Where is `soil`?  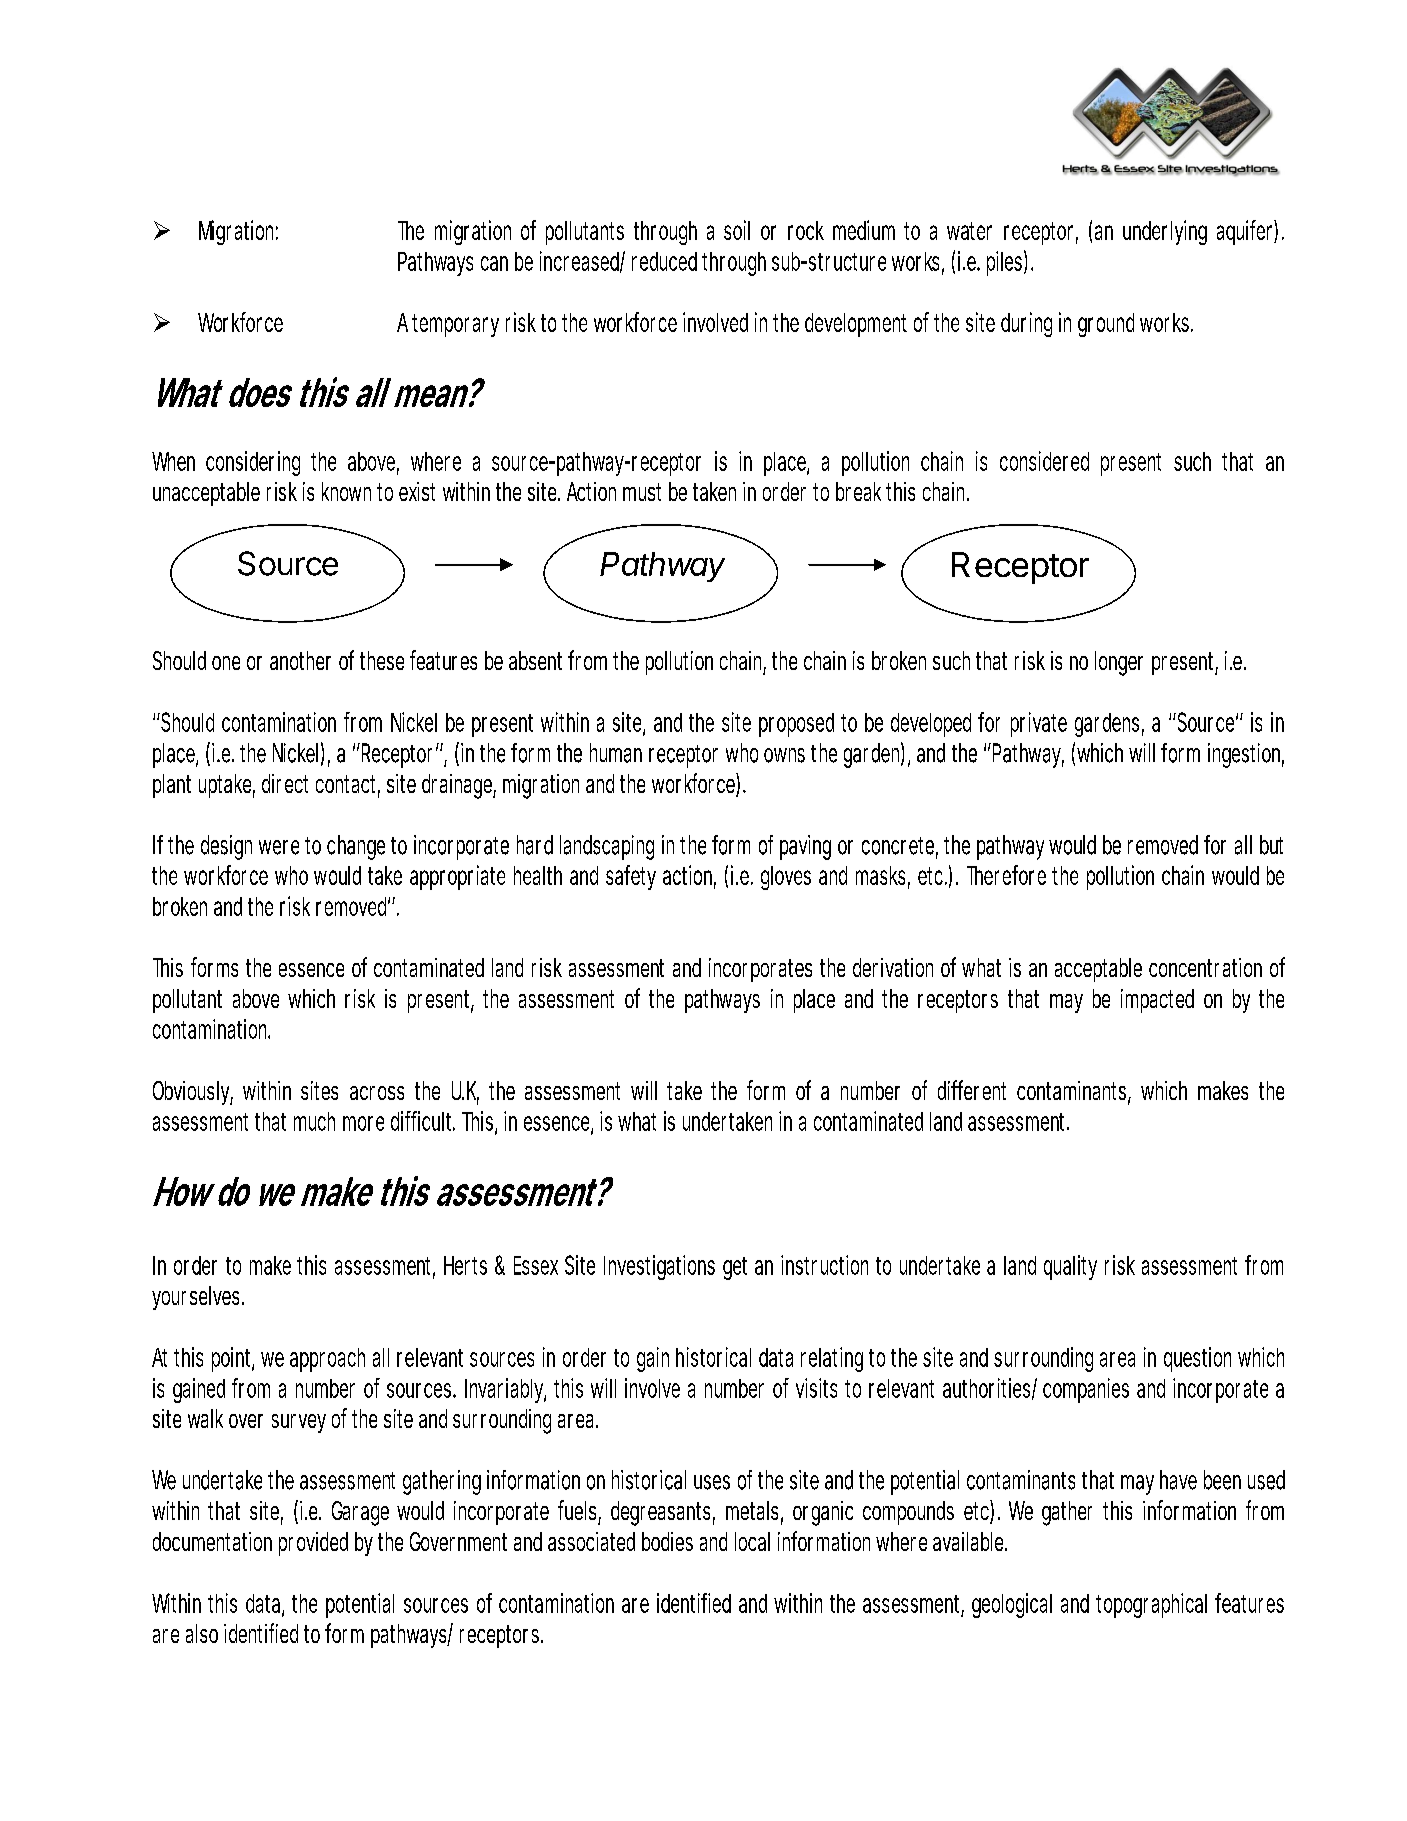 soil is located at coordinates (737, 230).
